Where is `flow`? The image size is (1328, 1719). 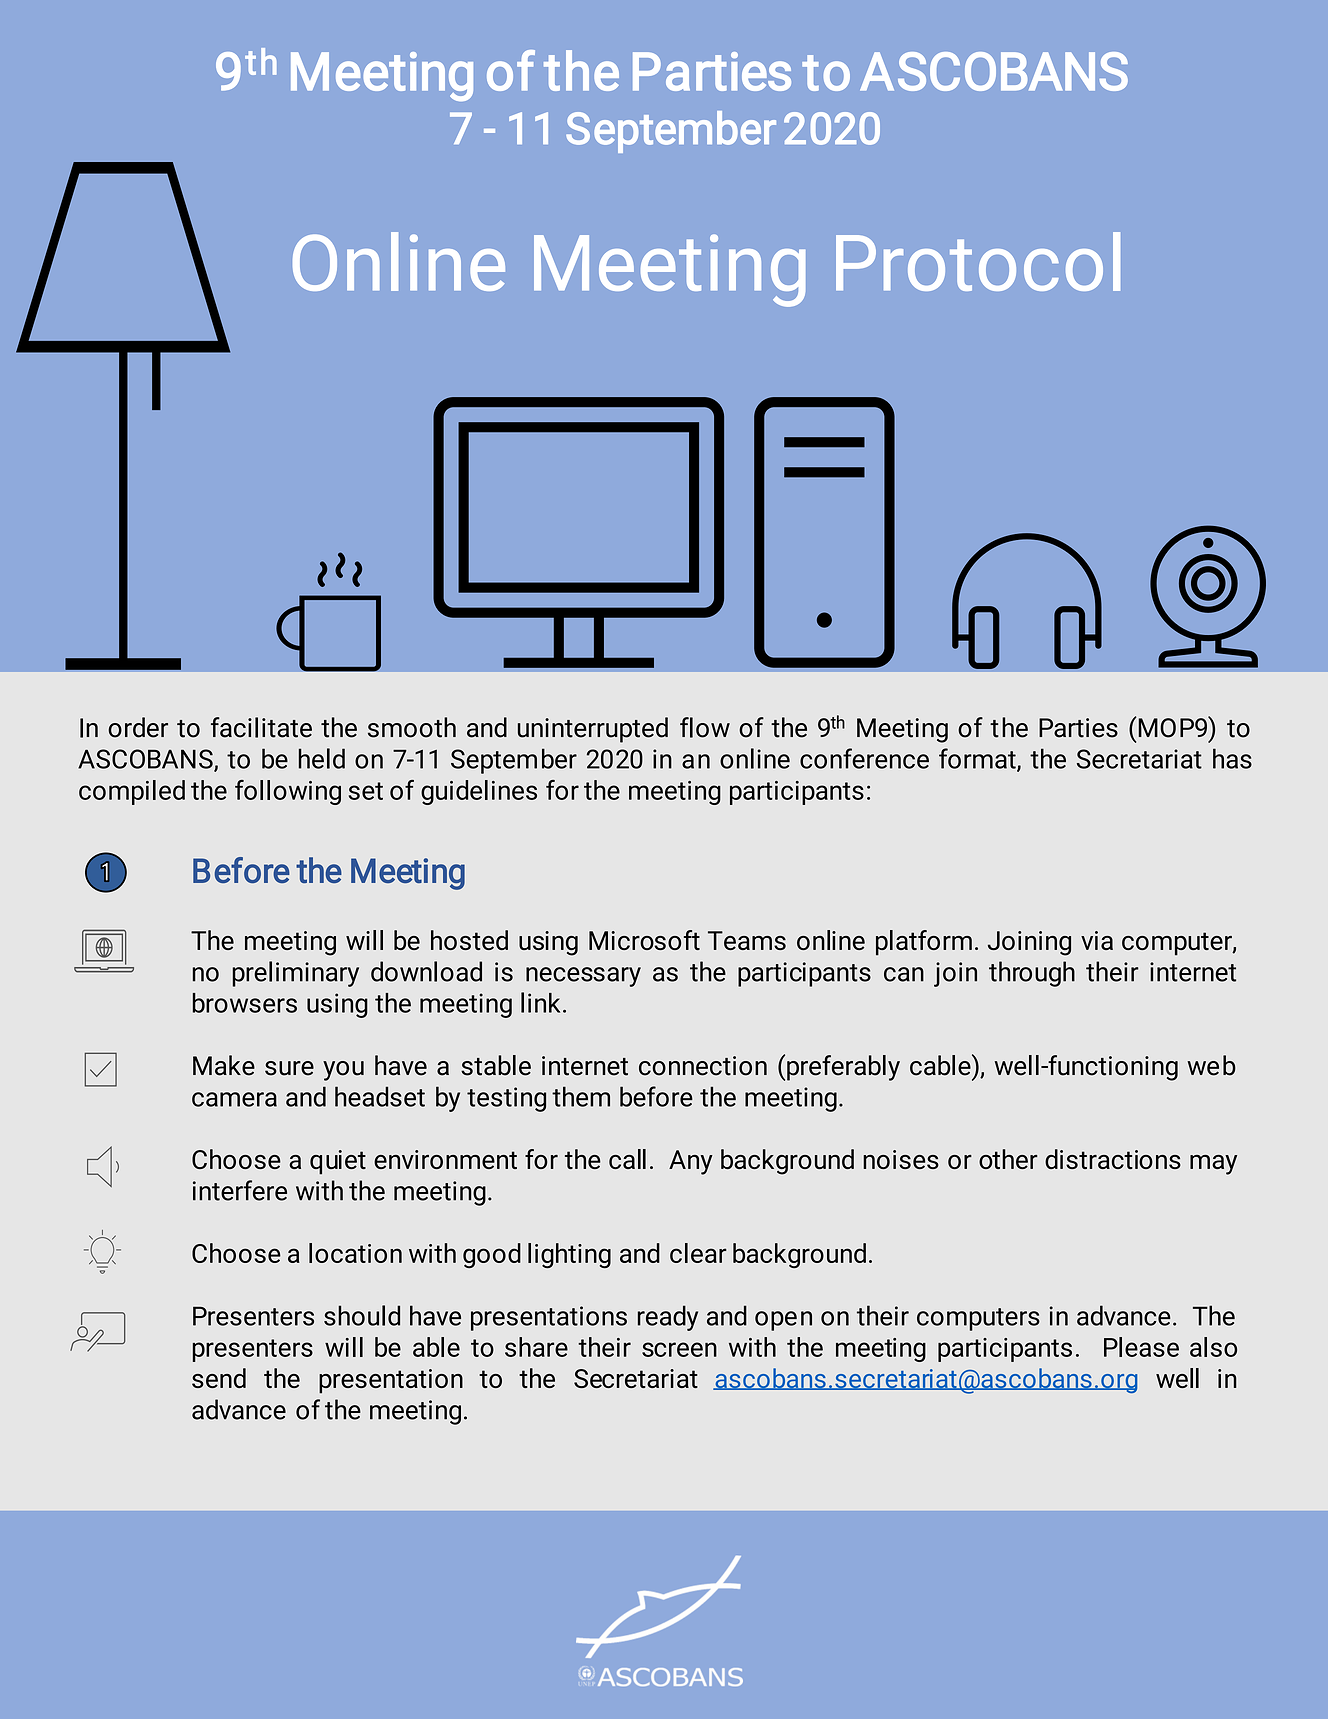
flow is located at coordinates (705, 727).
